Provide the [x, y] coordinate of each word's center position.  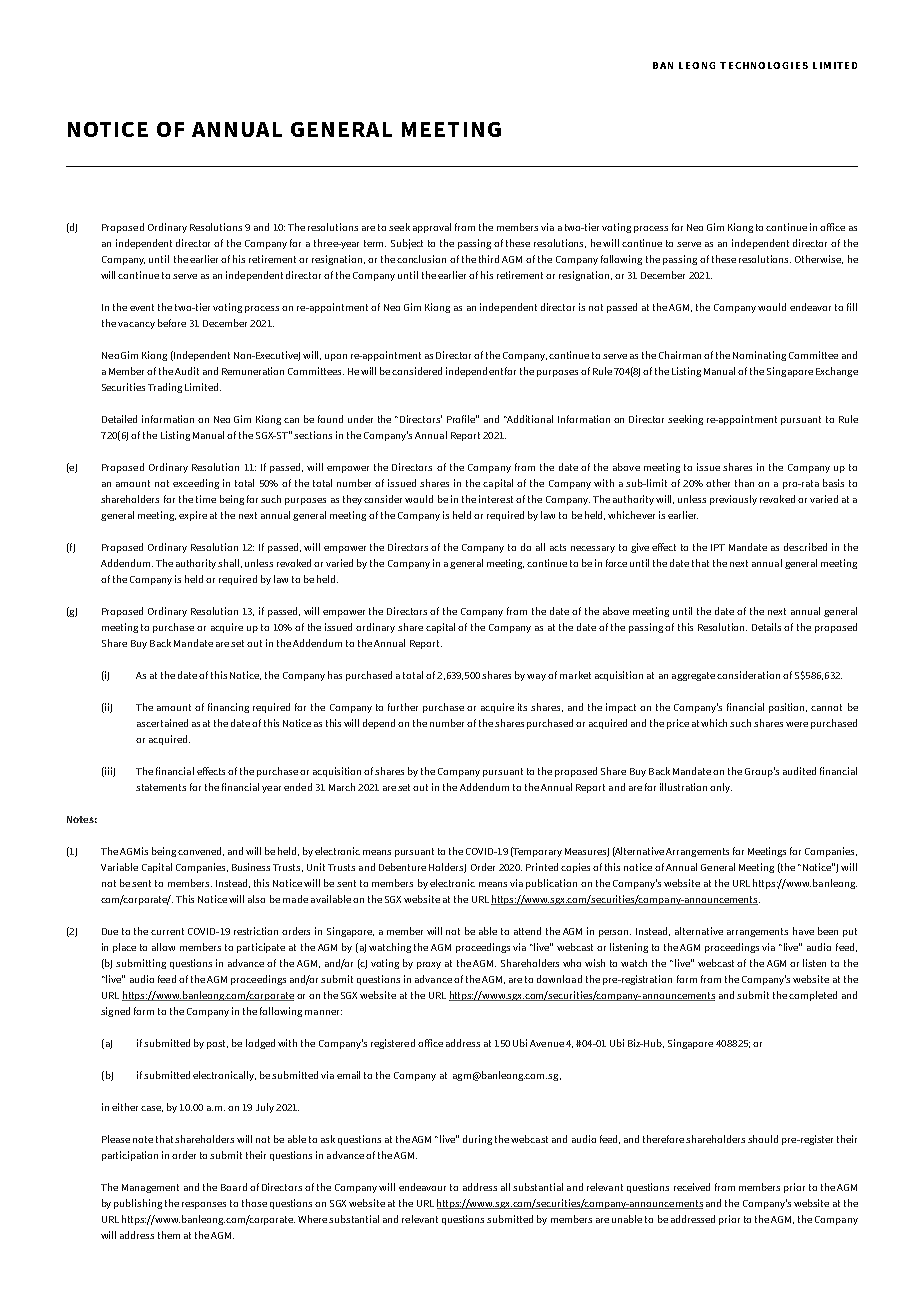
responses [204, 1205]
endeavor [810, 307]
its [522, 707]
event [142, 307]
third [489, 259]
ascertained [162, 723]
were [797, 724]
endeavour [422, 1187]
